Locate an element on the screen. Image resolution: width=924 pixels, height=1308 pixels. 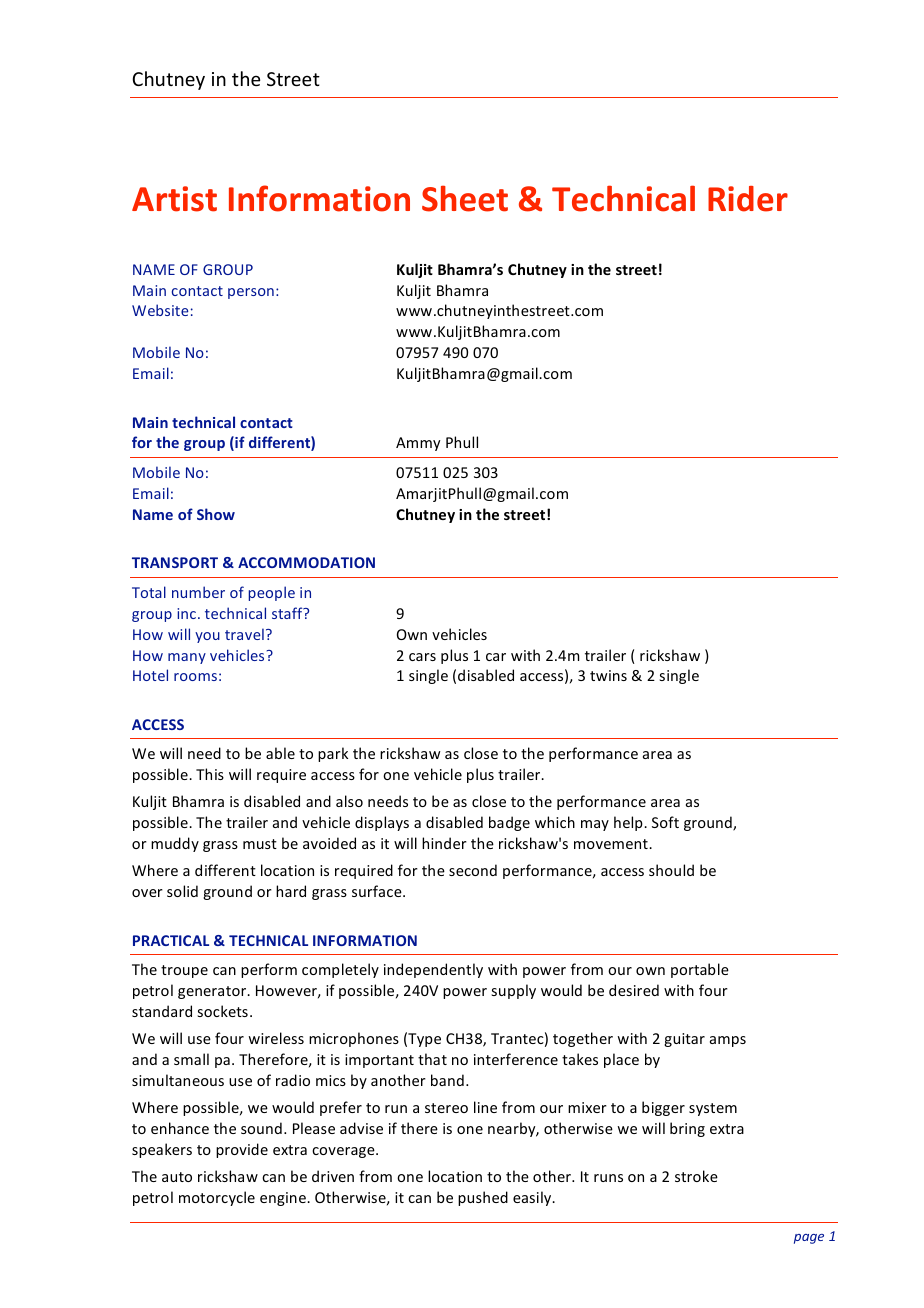
Artist is located at coordinates (174, 199).
